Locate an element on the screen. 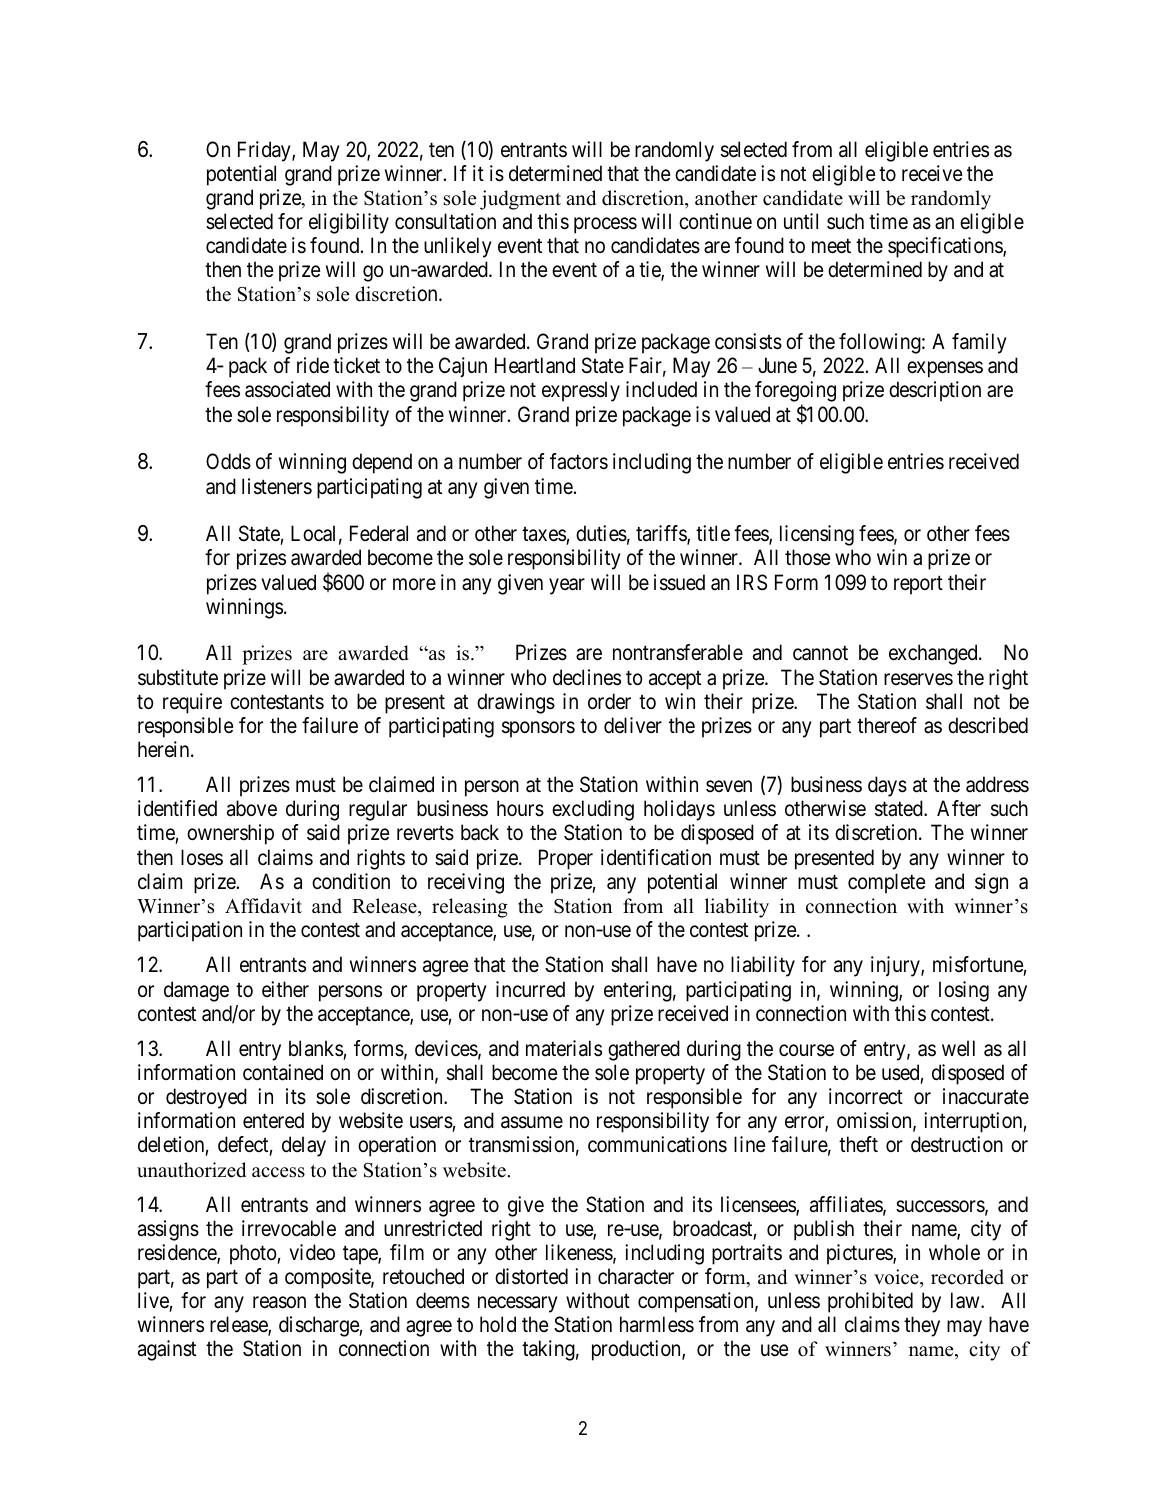 This screenshot has height=1508, width=1165. report is located at coordinates (918, 585).
